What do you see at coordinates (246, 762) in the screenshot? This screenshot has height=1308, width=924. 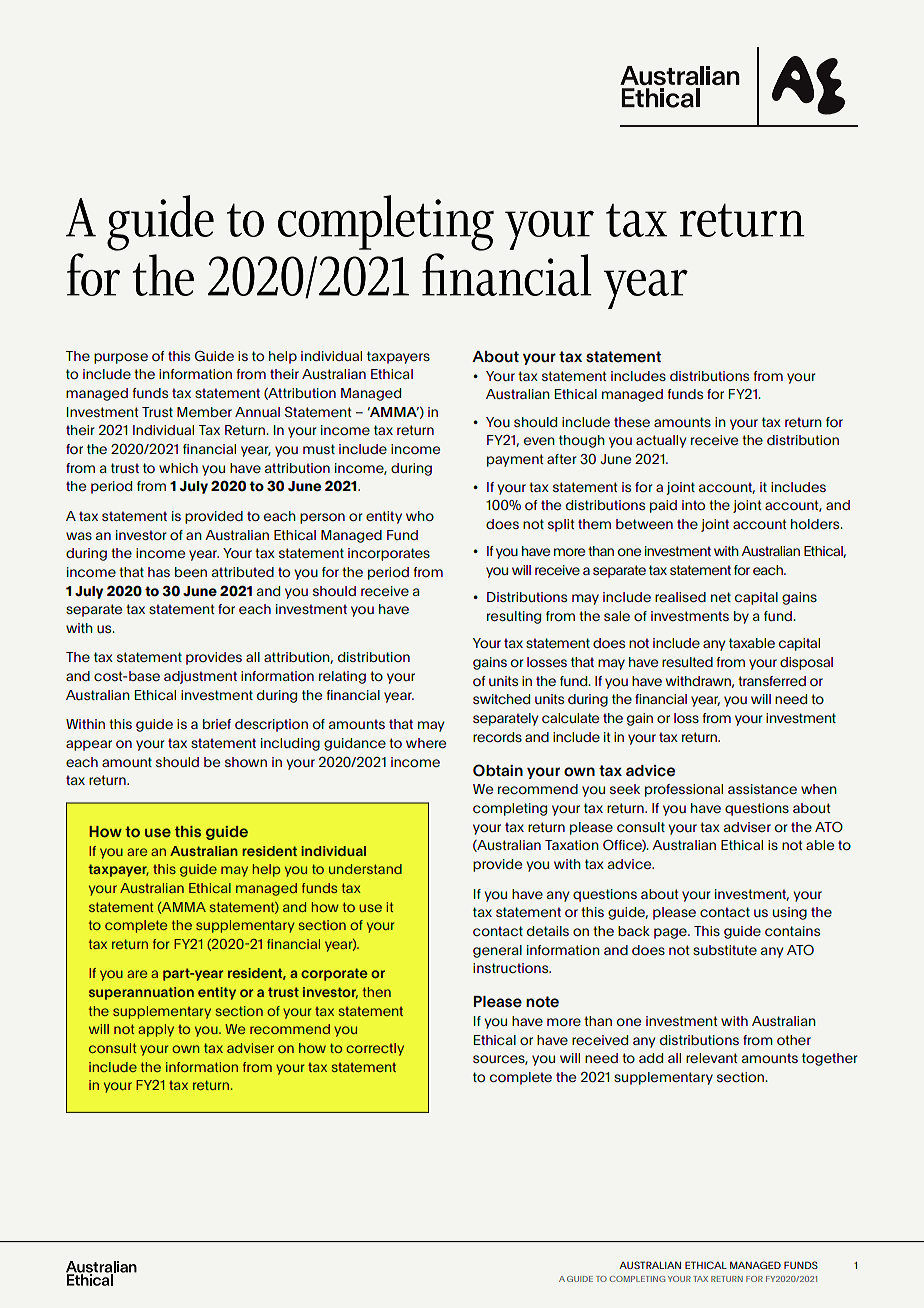 I see `shown` at bounding box center [246, 762].
